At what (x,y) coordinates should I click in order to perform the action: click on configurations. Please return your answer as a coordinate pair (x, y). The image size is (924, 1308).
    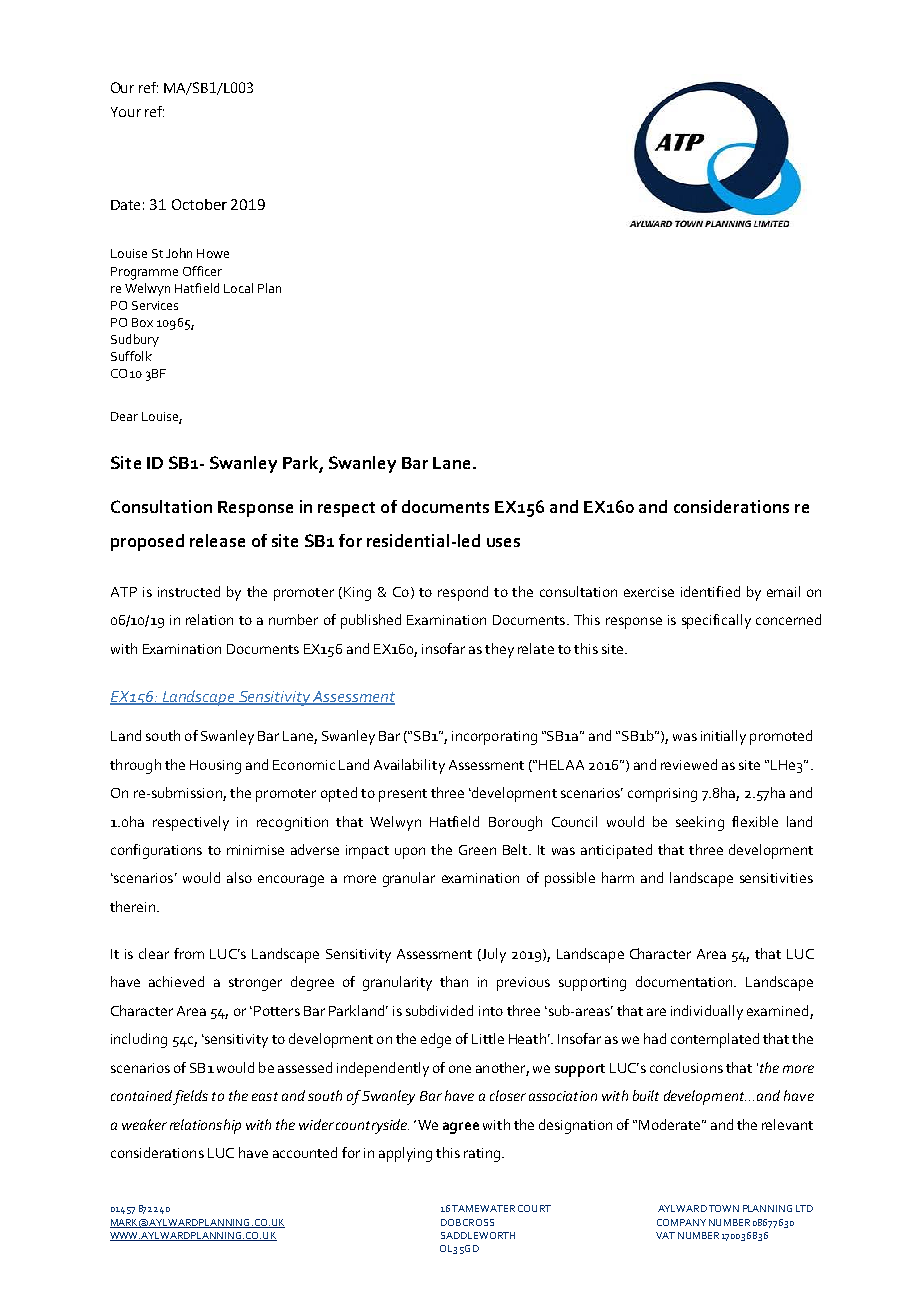
    Looking at the image, I should click on (156, 851).
